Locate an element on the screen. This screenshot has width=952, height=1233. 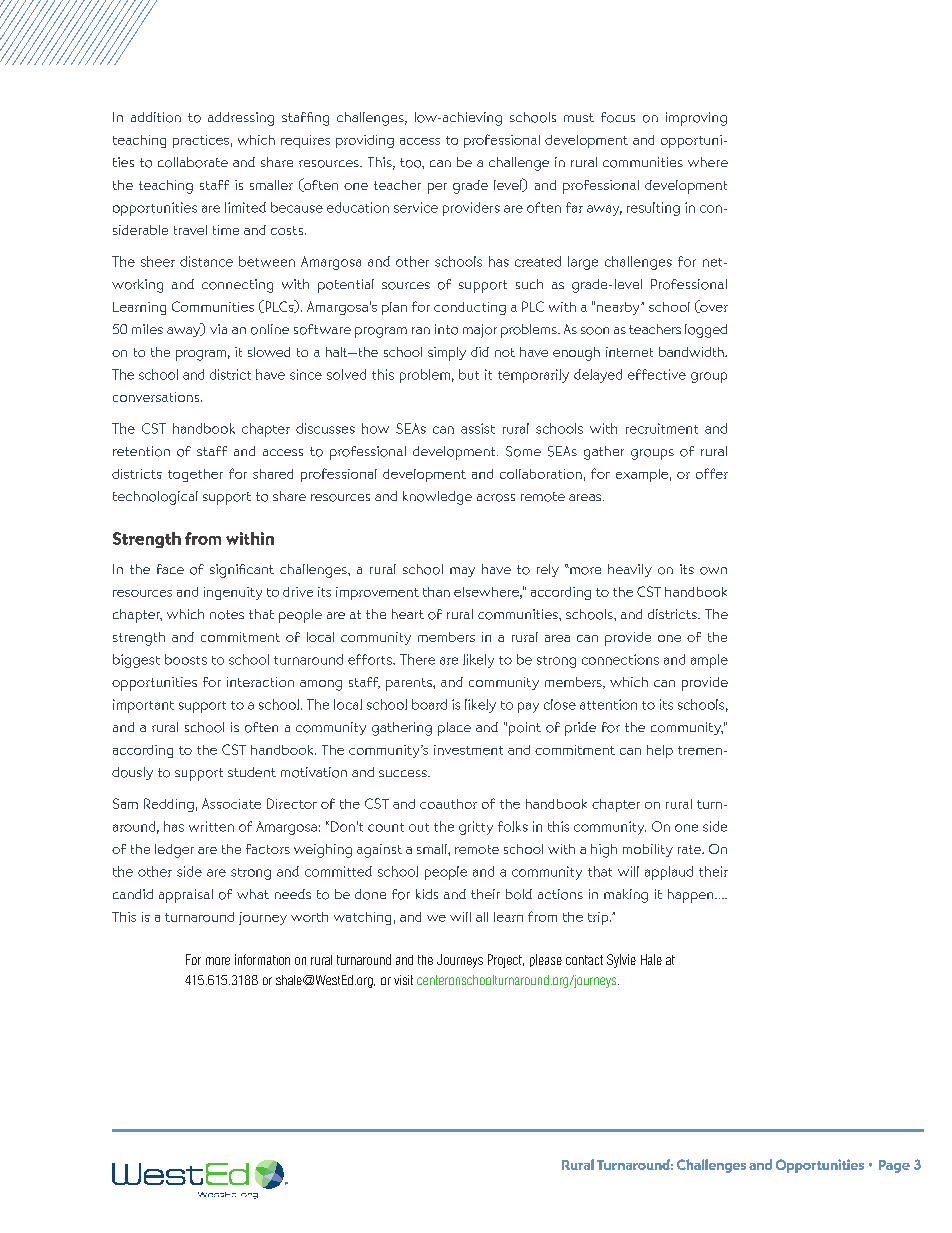
notes is located at coordinates (227, 615).
